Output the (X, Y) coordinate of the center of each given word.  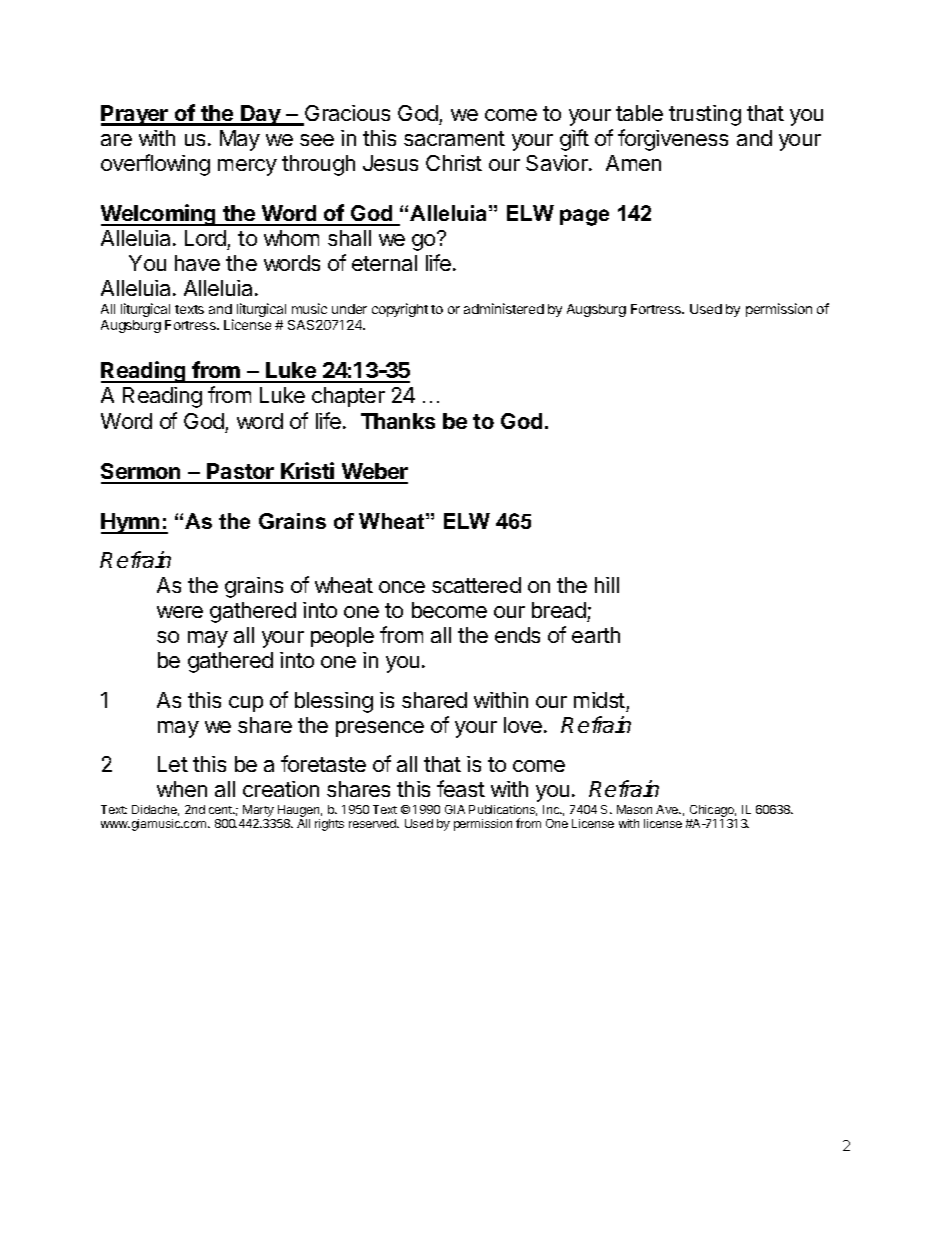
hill (607, 585)
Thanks (398, 421)
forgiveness (673, 140)
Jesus (390, 163)
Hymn (131, 523)
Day (260, 115)
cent (221, 810)
